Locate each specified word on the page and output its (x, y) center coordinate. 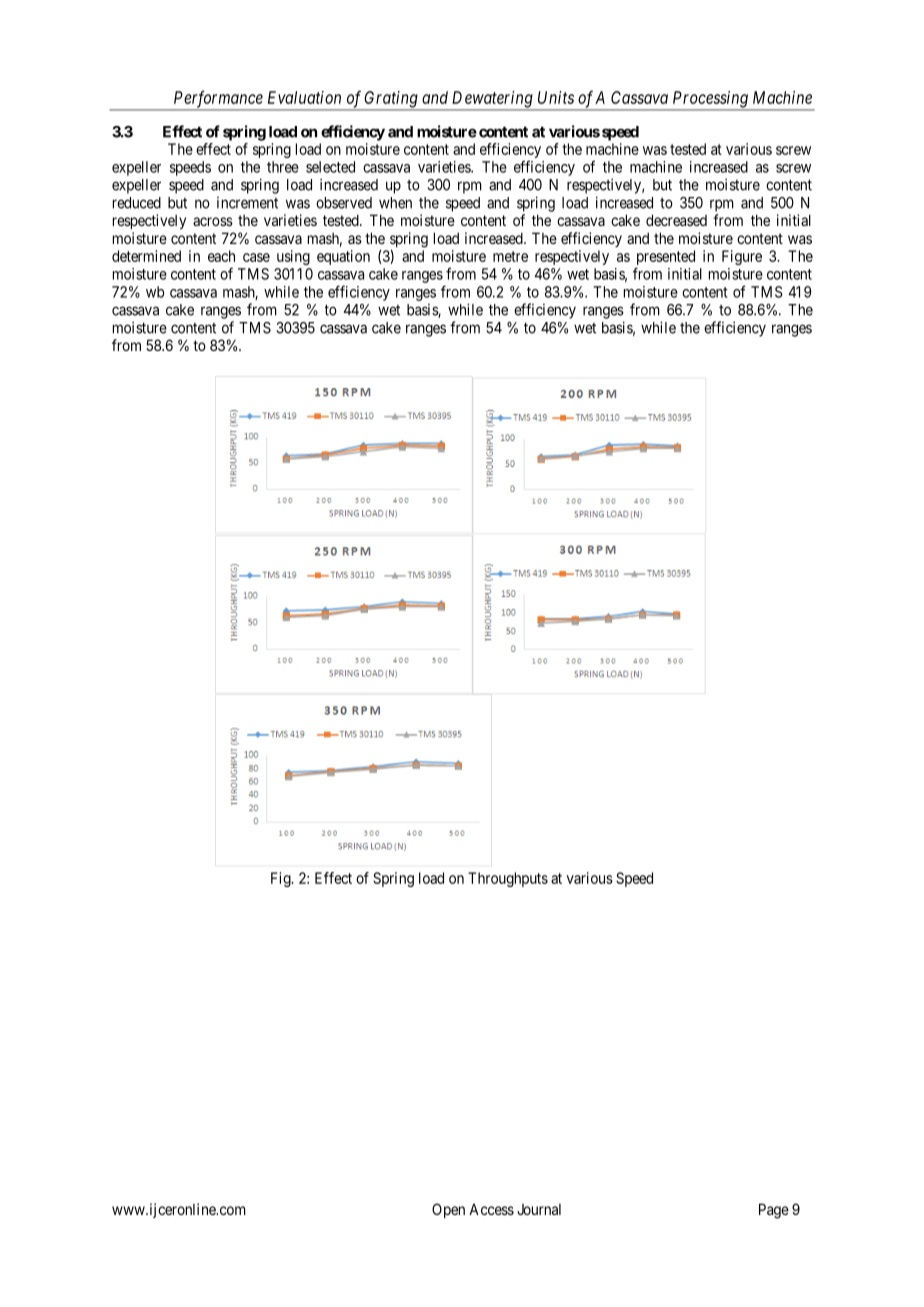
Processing (710, 100)
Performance (218, 100)
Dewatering (492, 100)
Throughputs (508, 879)
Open (448, 1210)
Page (774, 1211)
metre (510, 256)
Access (491, 1209)
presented (665, 259)
